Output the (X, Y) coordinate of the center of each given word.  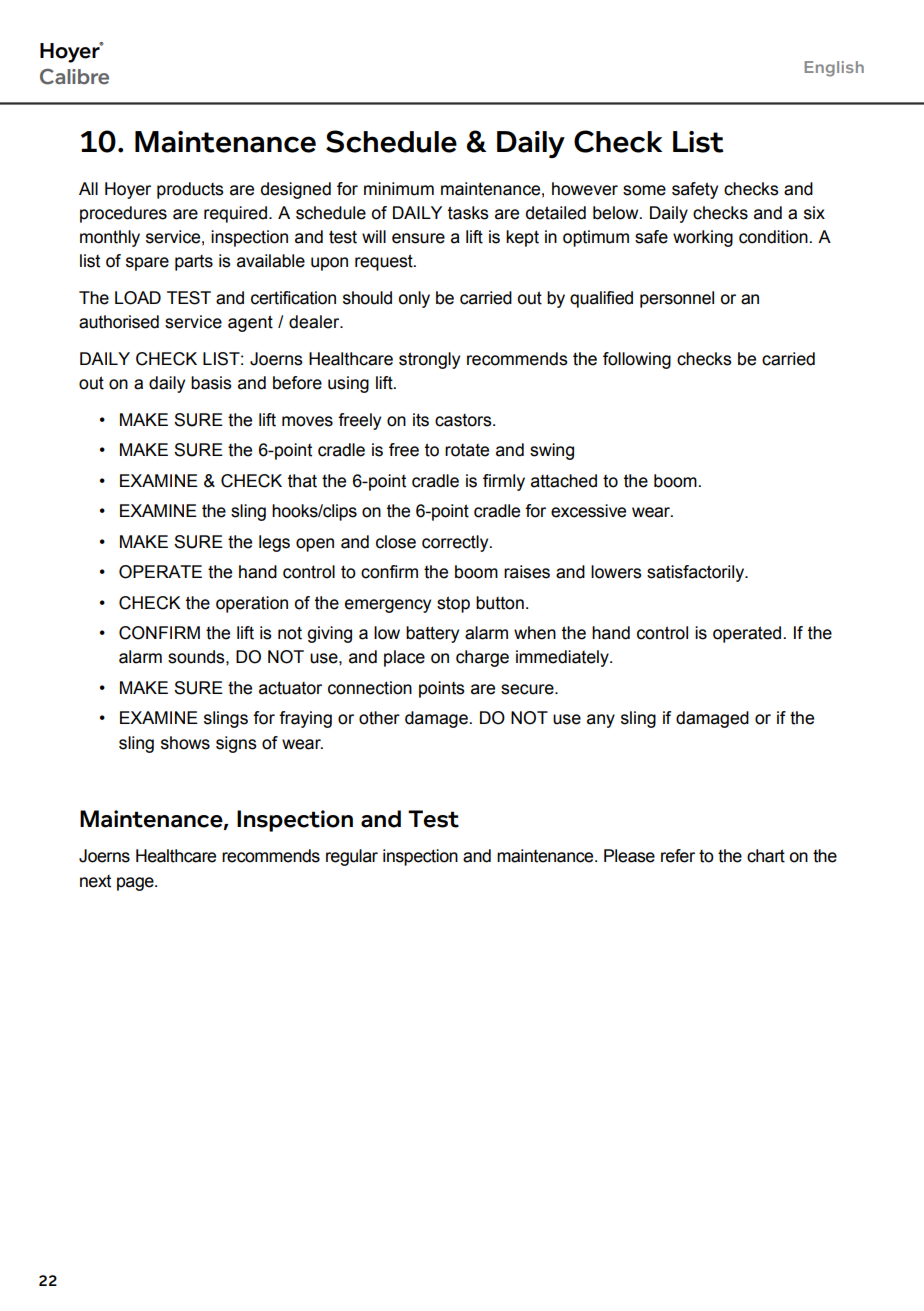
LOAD (138, 298)
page (136, 884)
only (414, 299)
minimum (399, 189)
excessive (588, 511)
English (834, 69)
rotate (467, 450)
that (302, 481)
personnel (677, 299)
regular (352, 857)
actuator (290, 688)
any (601, 721)
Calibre (74, 77)
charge (482, 658)
